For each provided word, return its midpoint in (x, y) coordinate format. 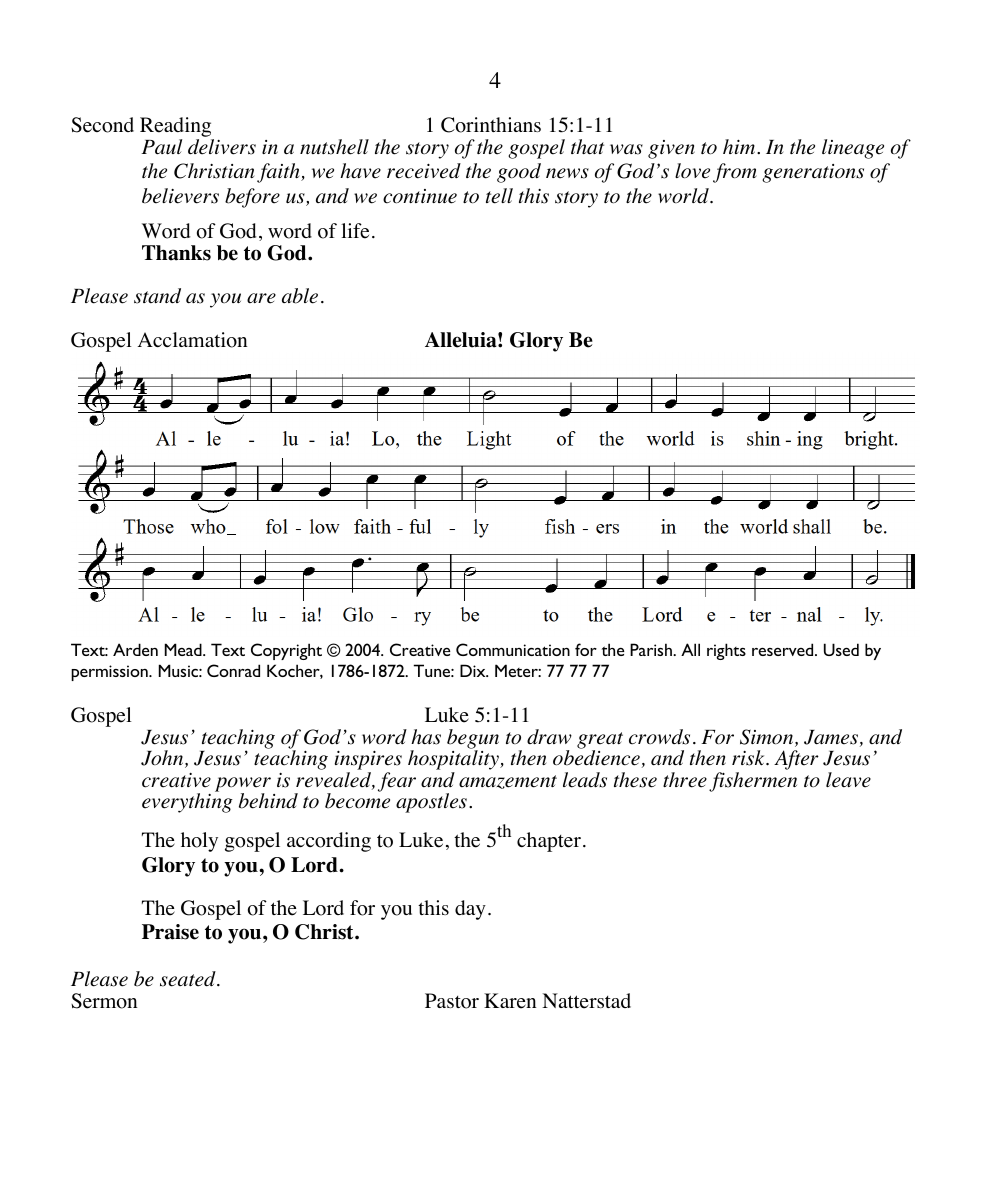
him (740, 146)
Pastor (452, 1001)
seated (189, 979)
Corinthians (491, 125)
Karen (510, 1001)
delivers (222, 147)
